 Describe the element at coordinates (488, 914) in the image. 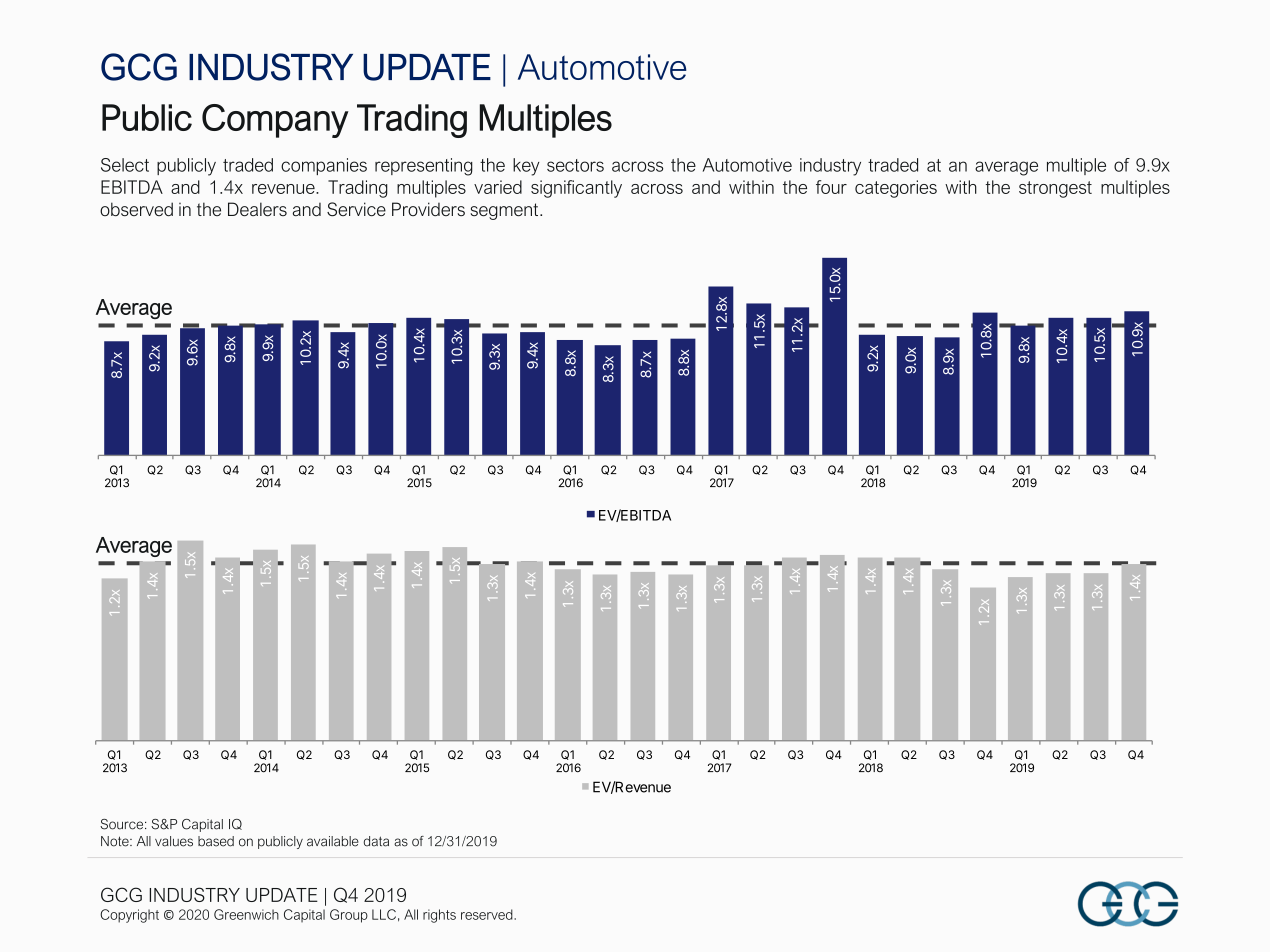

I see `reserved` at that location.
